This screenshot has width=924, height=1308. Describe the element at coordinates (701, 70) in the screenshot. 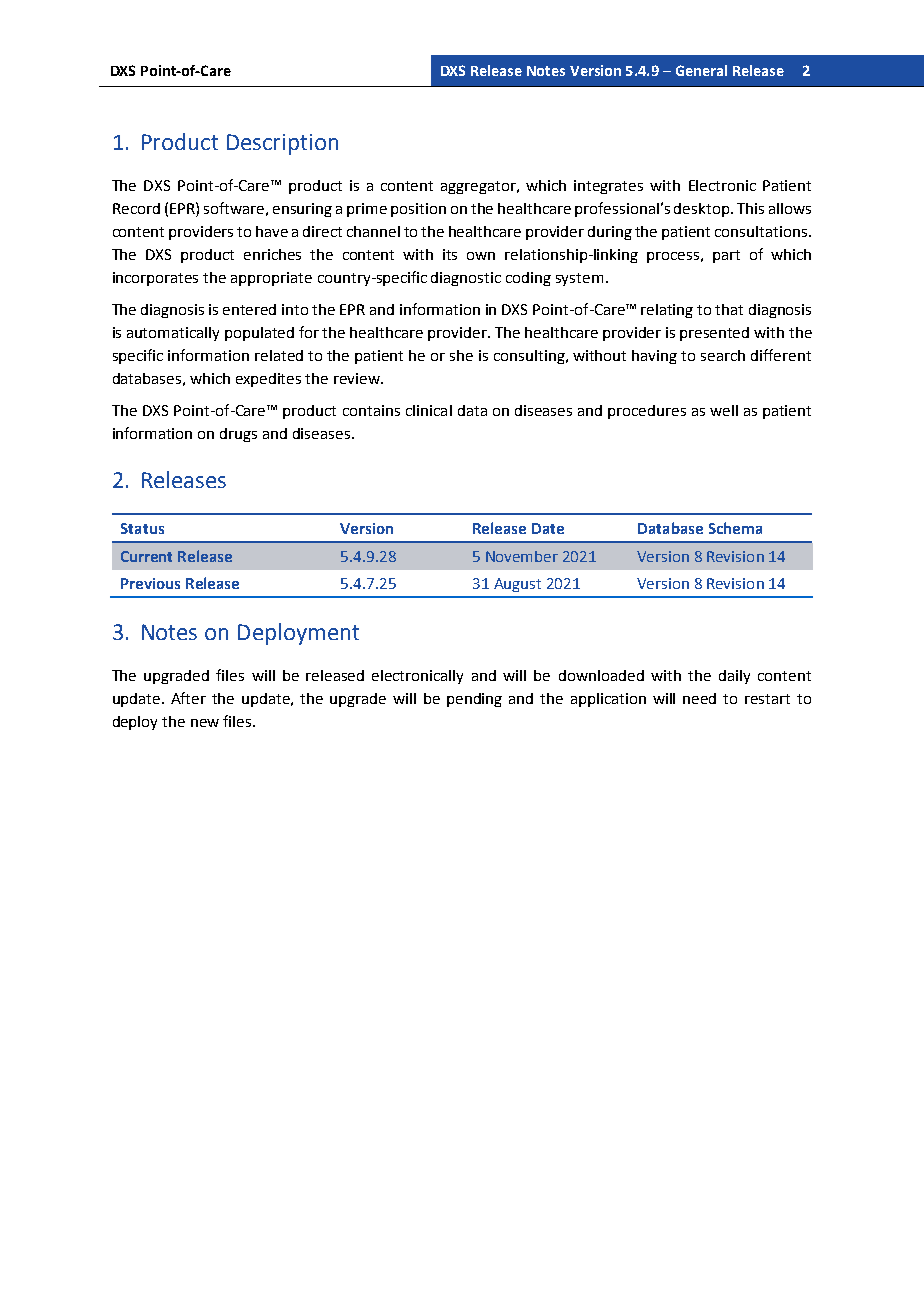

I see `General` at that location.
